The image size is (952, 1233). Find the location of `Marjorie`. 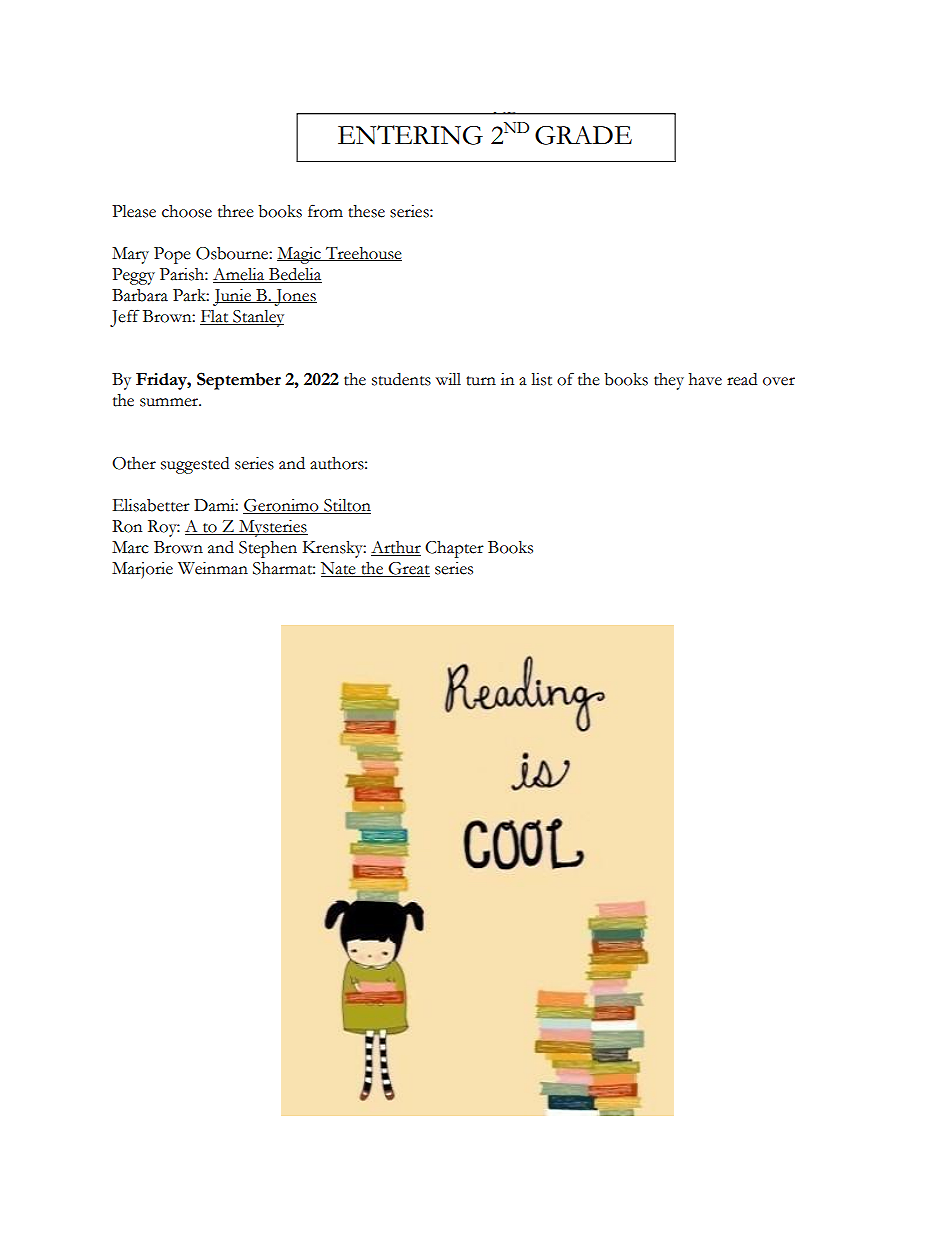

Marjorie is located at coordinates (142, 570).
